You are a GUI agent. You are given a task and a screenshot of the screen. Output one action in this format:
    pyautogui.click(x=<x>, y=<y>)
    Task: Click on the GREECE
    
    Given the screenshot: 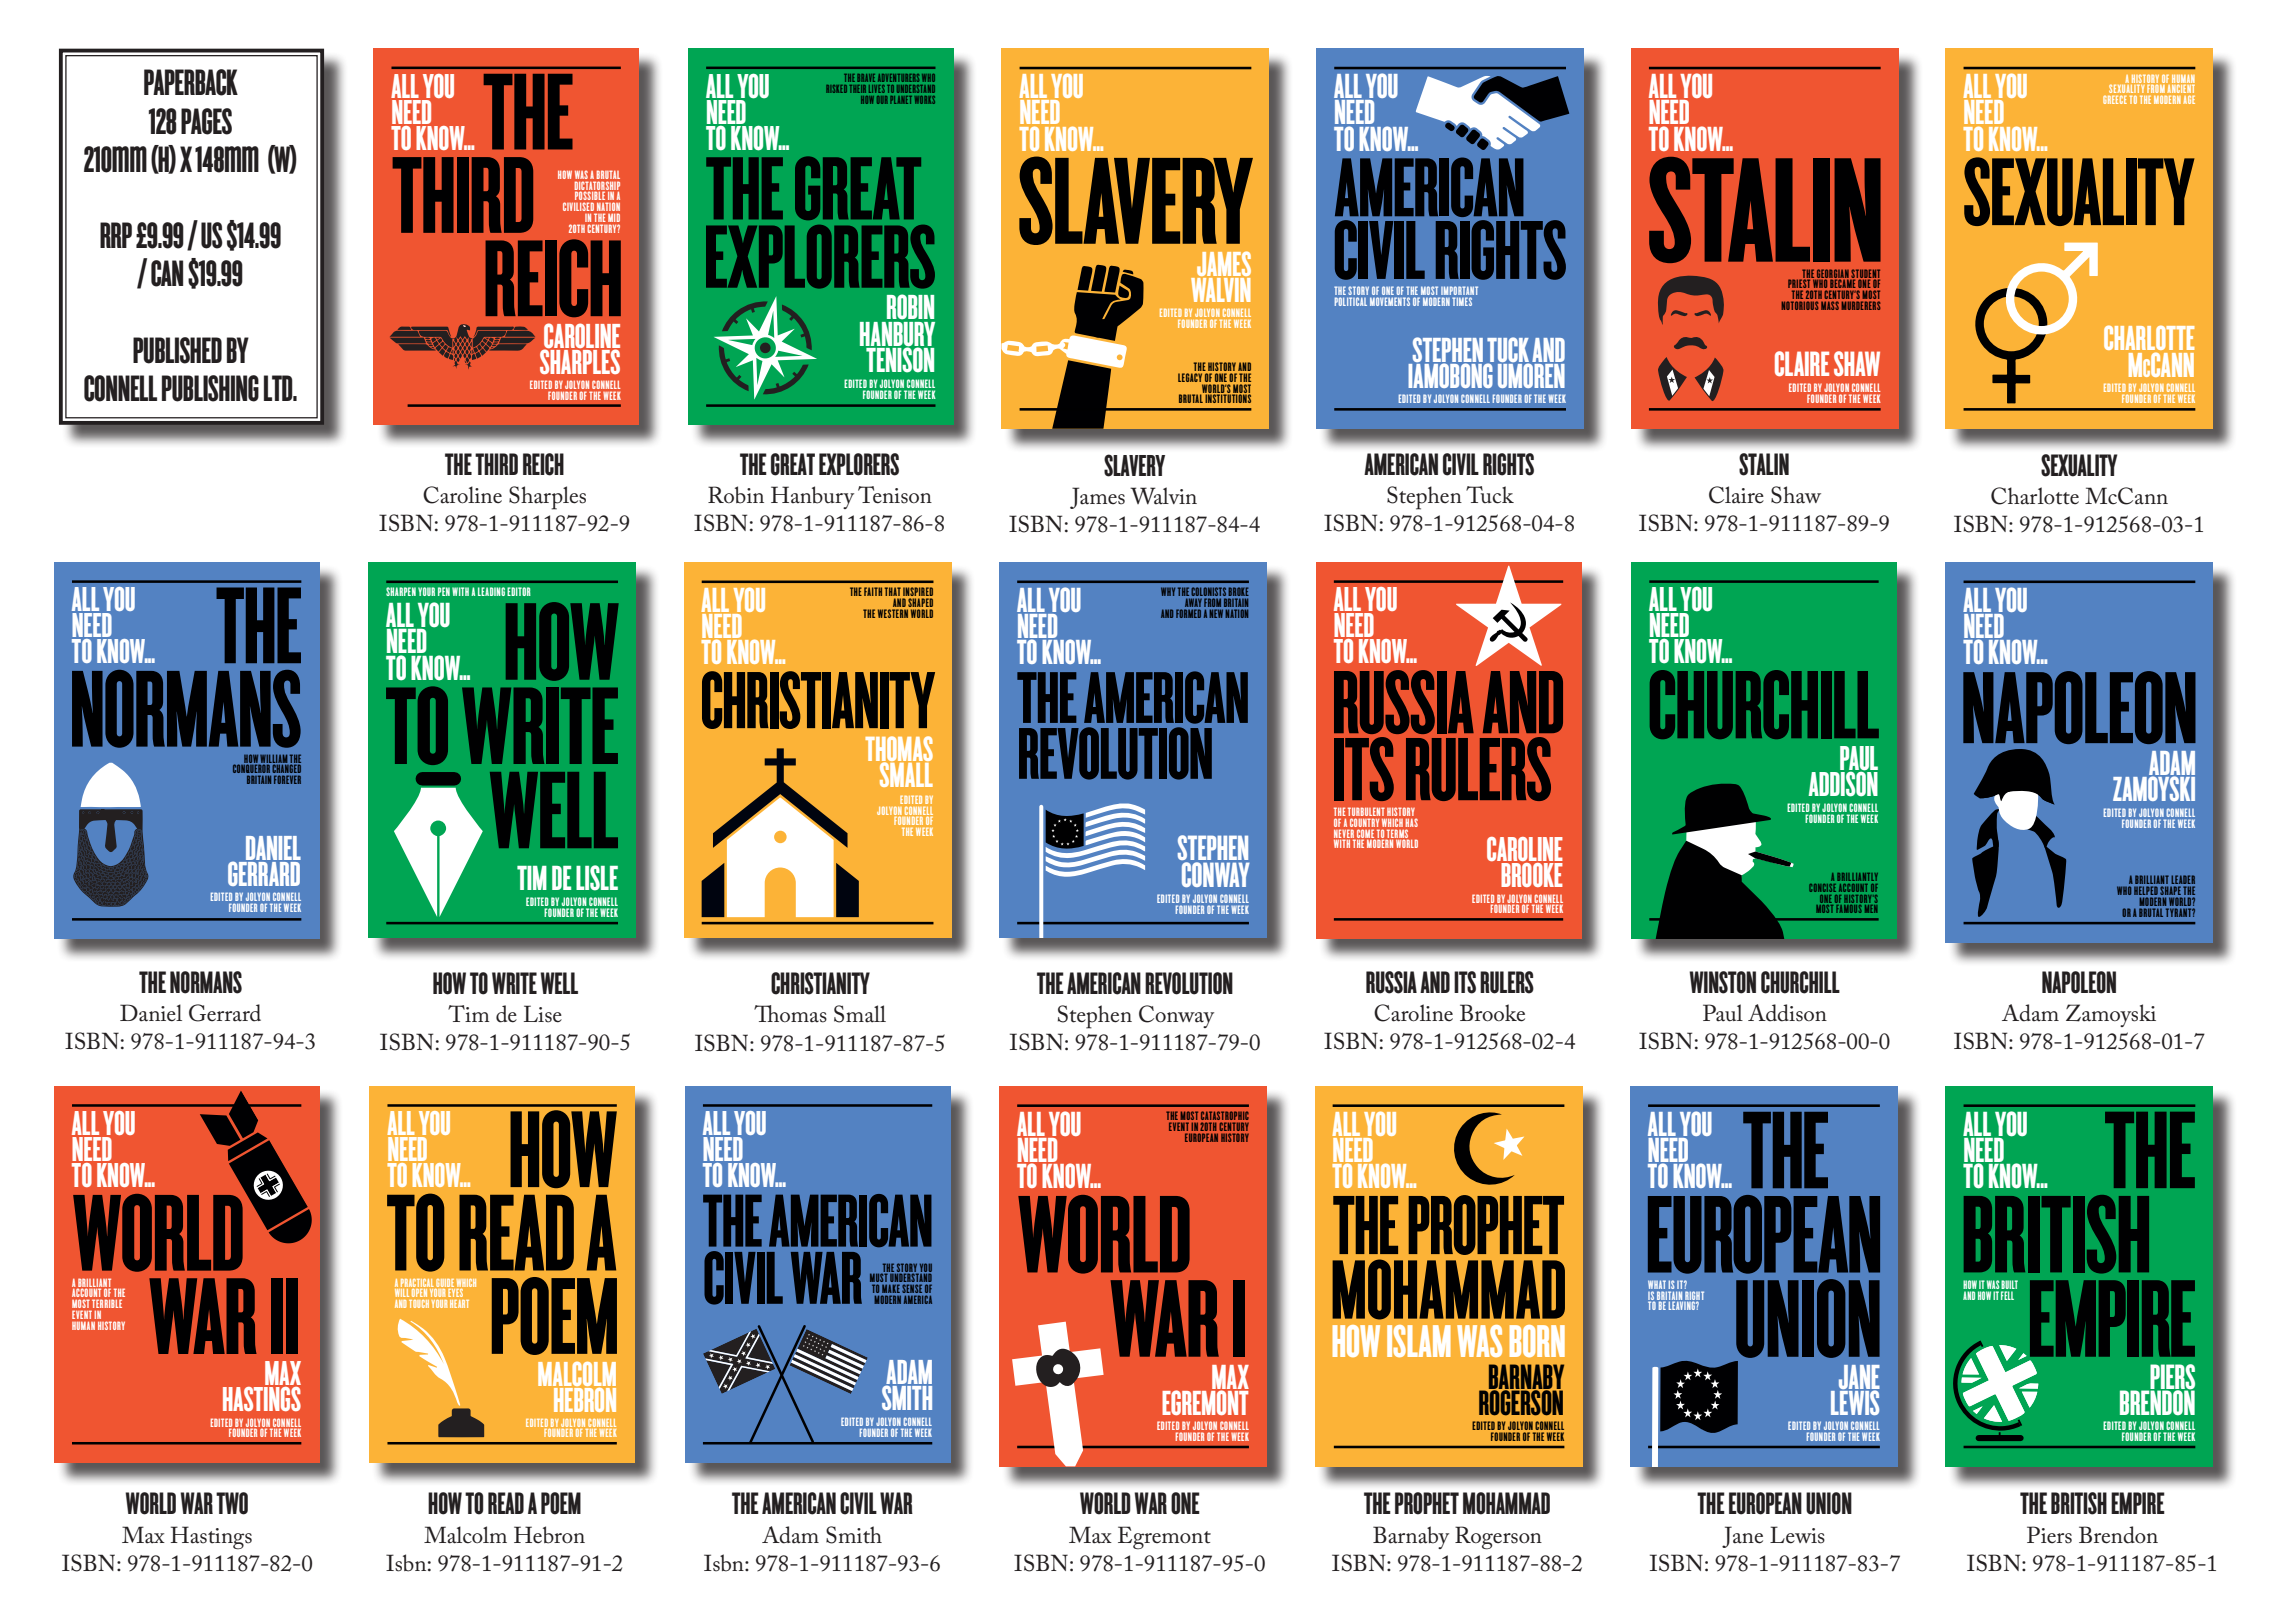 What is the action you would take?
    pyautogui.click(x=2115, y=99)
